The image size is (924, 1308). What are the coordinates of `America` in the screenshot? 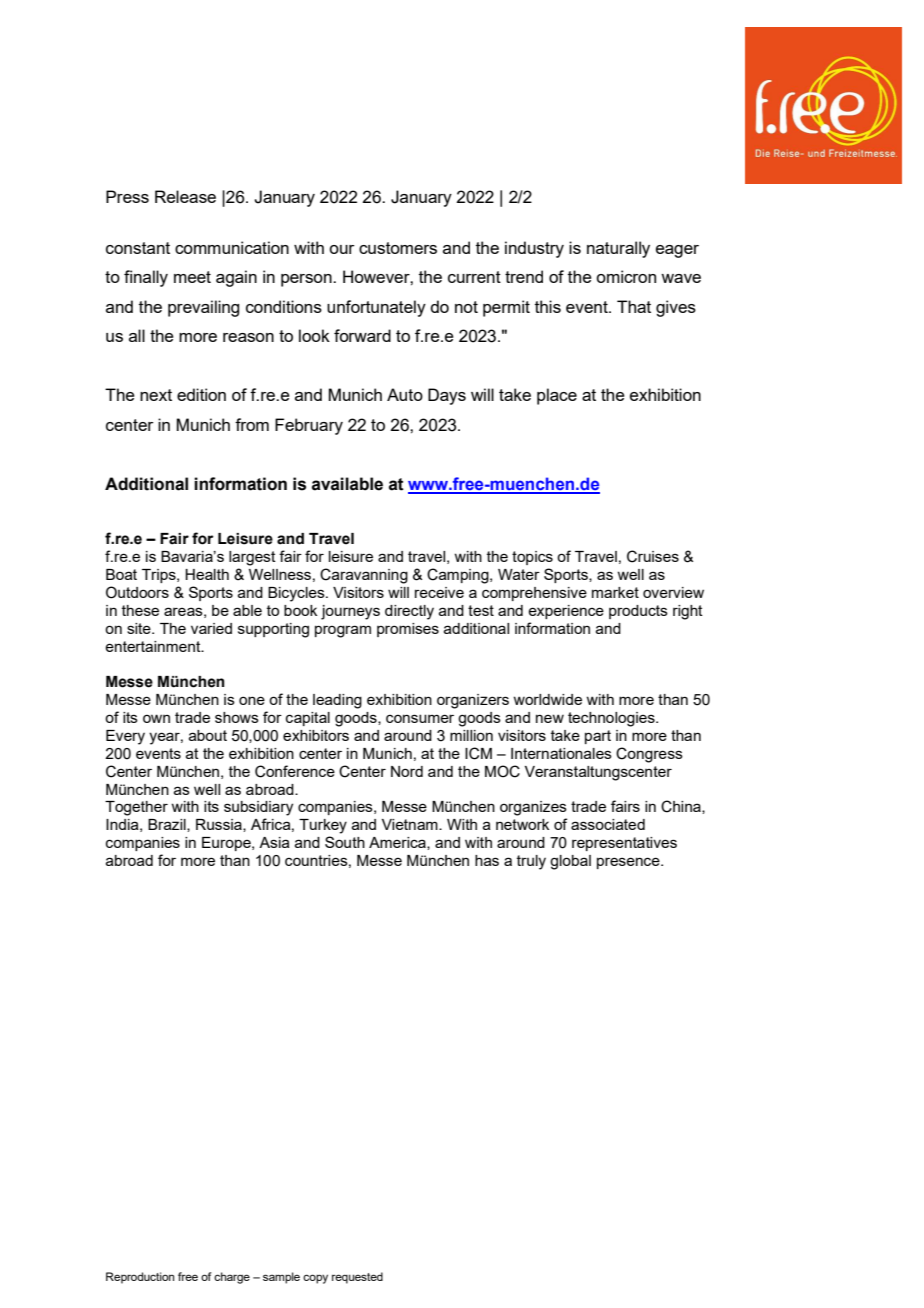 It's located at (398, 843).
